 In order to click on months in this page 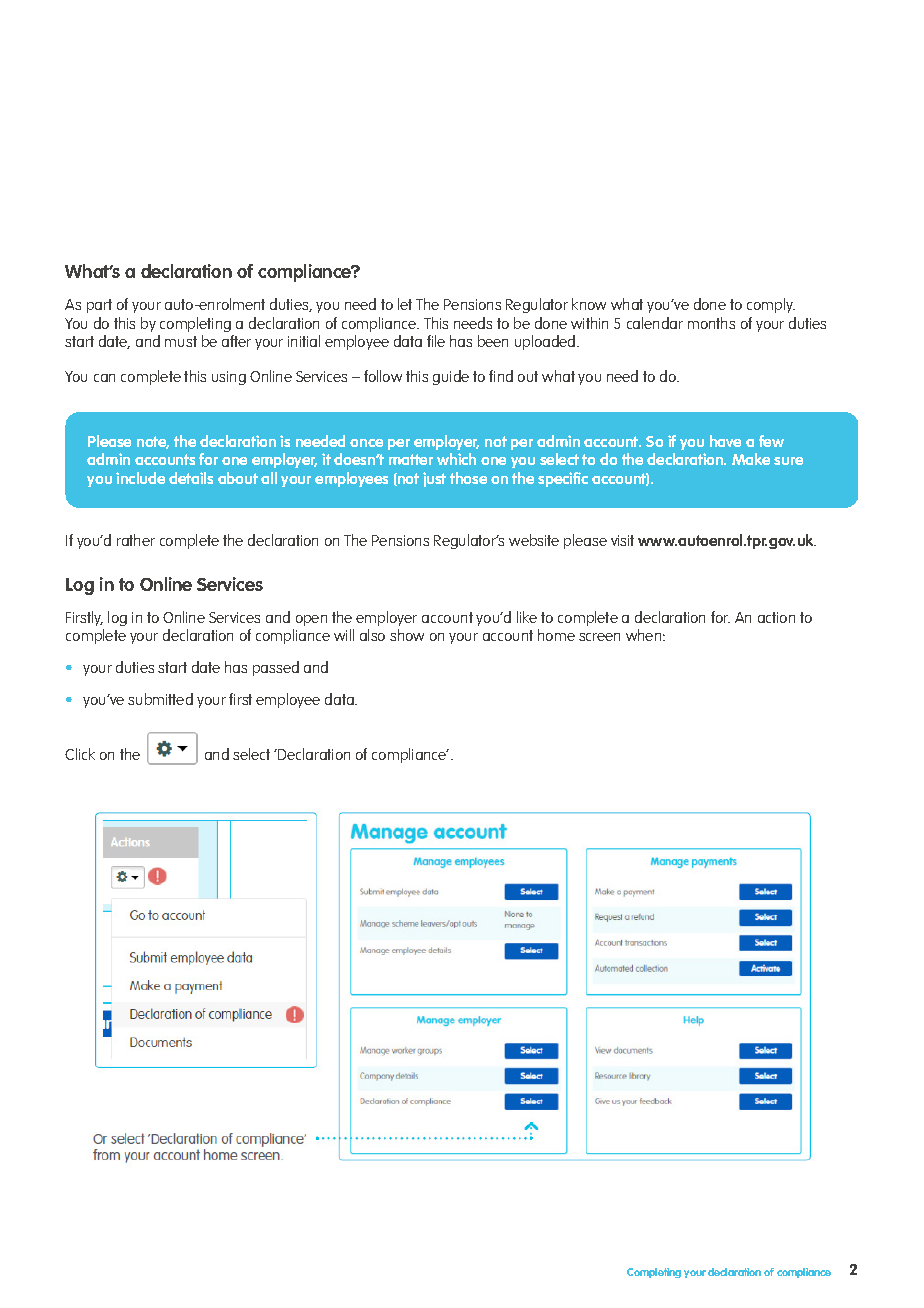, I will do `click(711, 323)`.
